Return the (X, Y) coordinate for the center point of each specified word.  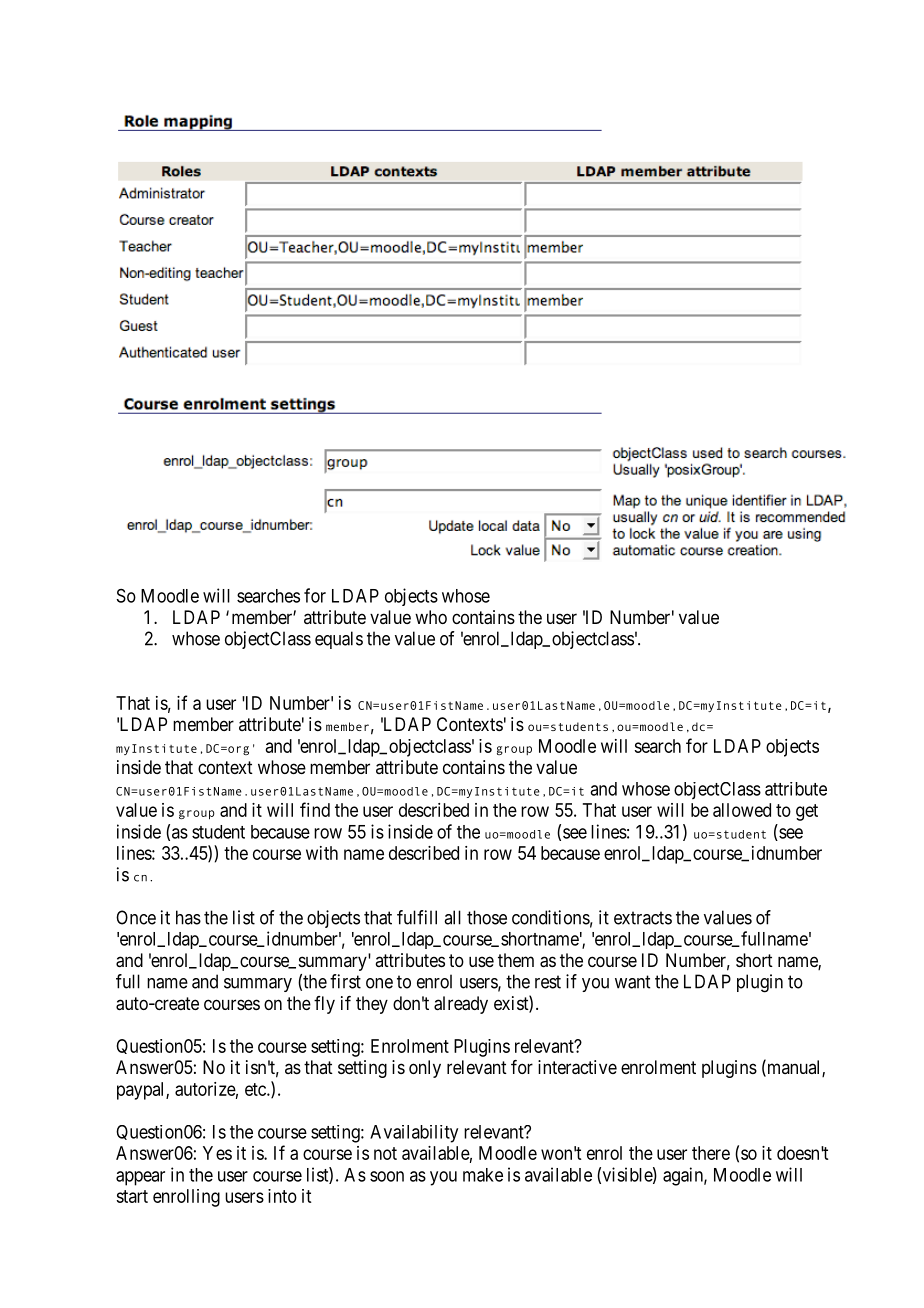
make (483, 1175)
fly (324, 1005)
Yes (217, 1153)
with (322, 853)
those (487, 917)
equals (339, 640)
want (632, 982)
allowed (742, 810)
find (315, 809)
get (807, 812)
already (461, 1005)
